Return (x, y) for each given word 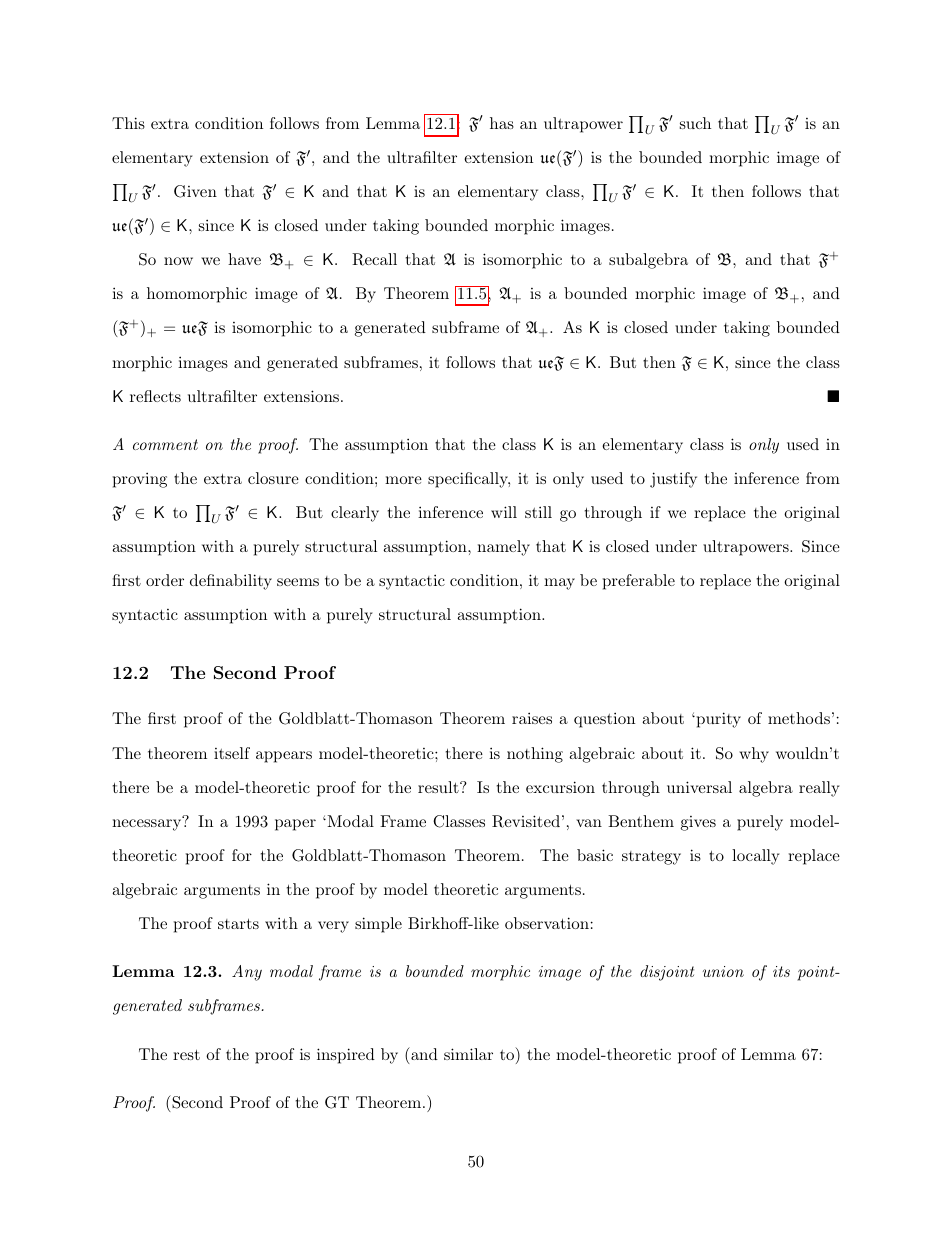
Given (195, 191)
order (165, 580)
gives (698, 823)
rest (186, 1054)
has (502, 123)
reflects (155, 396)
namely (503, 548)
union (723, 971)
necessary (148, 824)
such (695, 123)
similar (468, 1054)
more (403, 480)
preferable (639, 582)
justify (673, 480)
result (439, 787)
